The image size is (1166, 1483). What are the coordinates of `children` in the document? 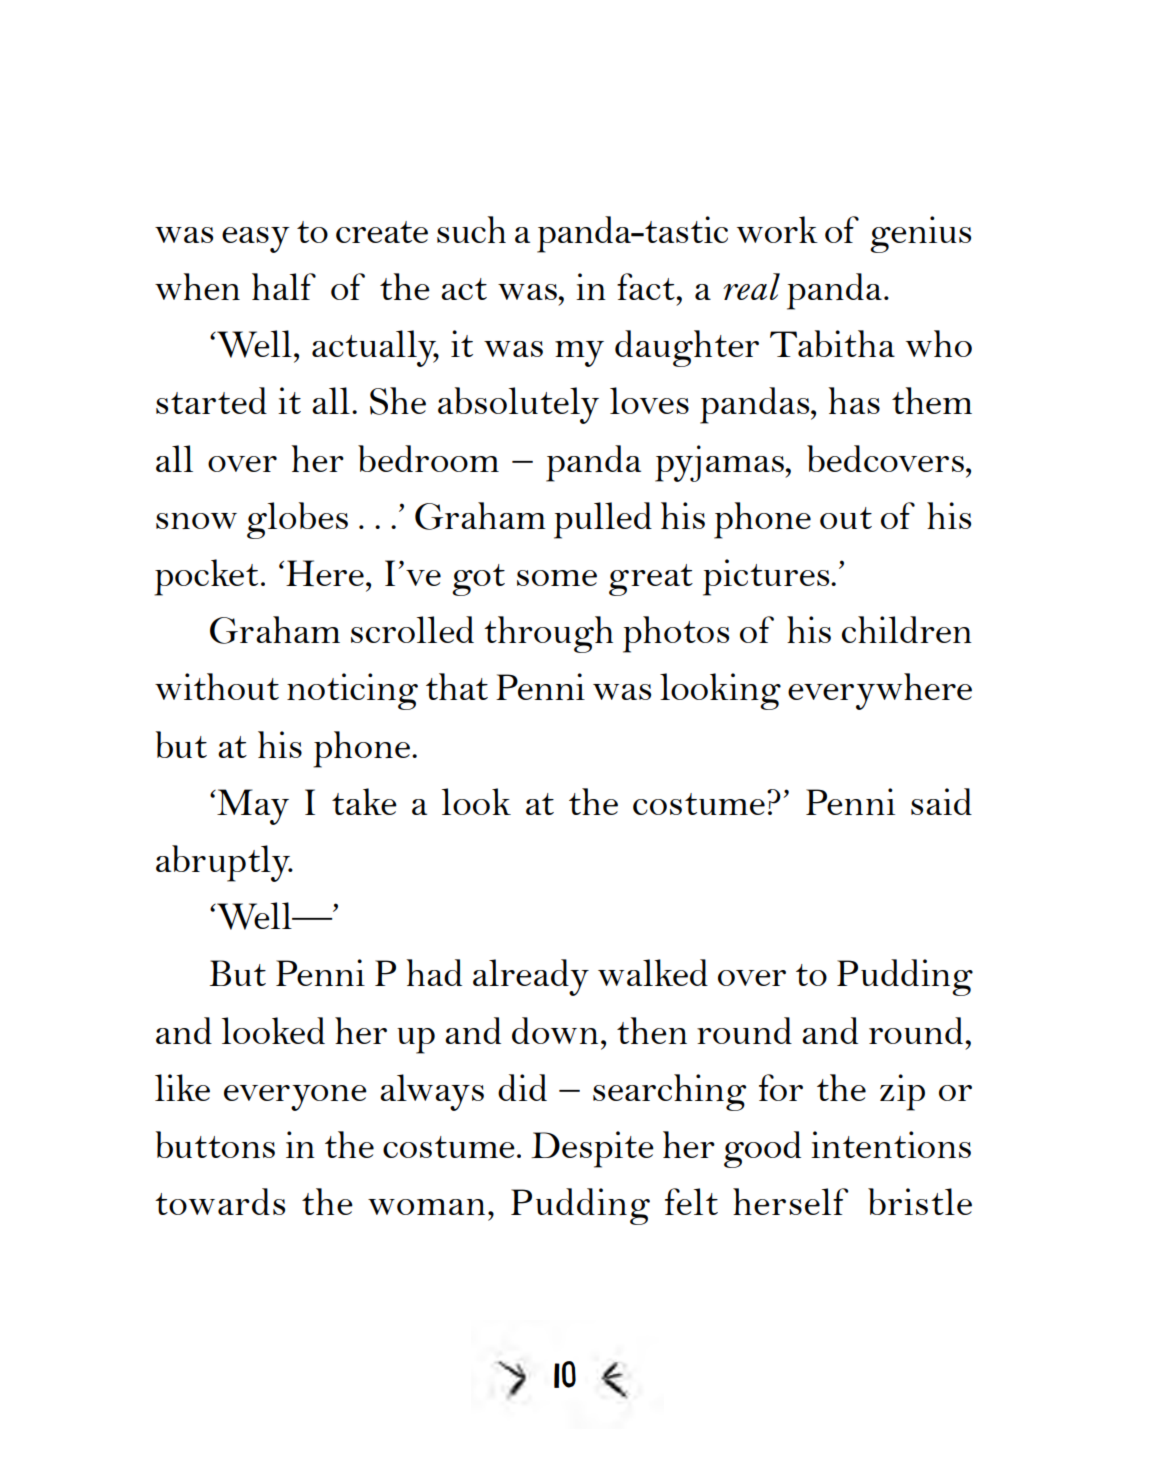 It's located at (907, 629).
